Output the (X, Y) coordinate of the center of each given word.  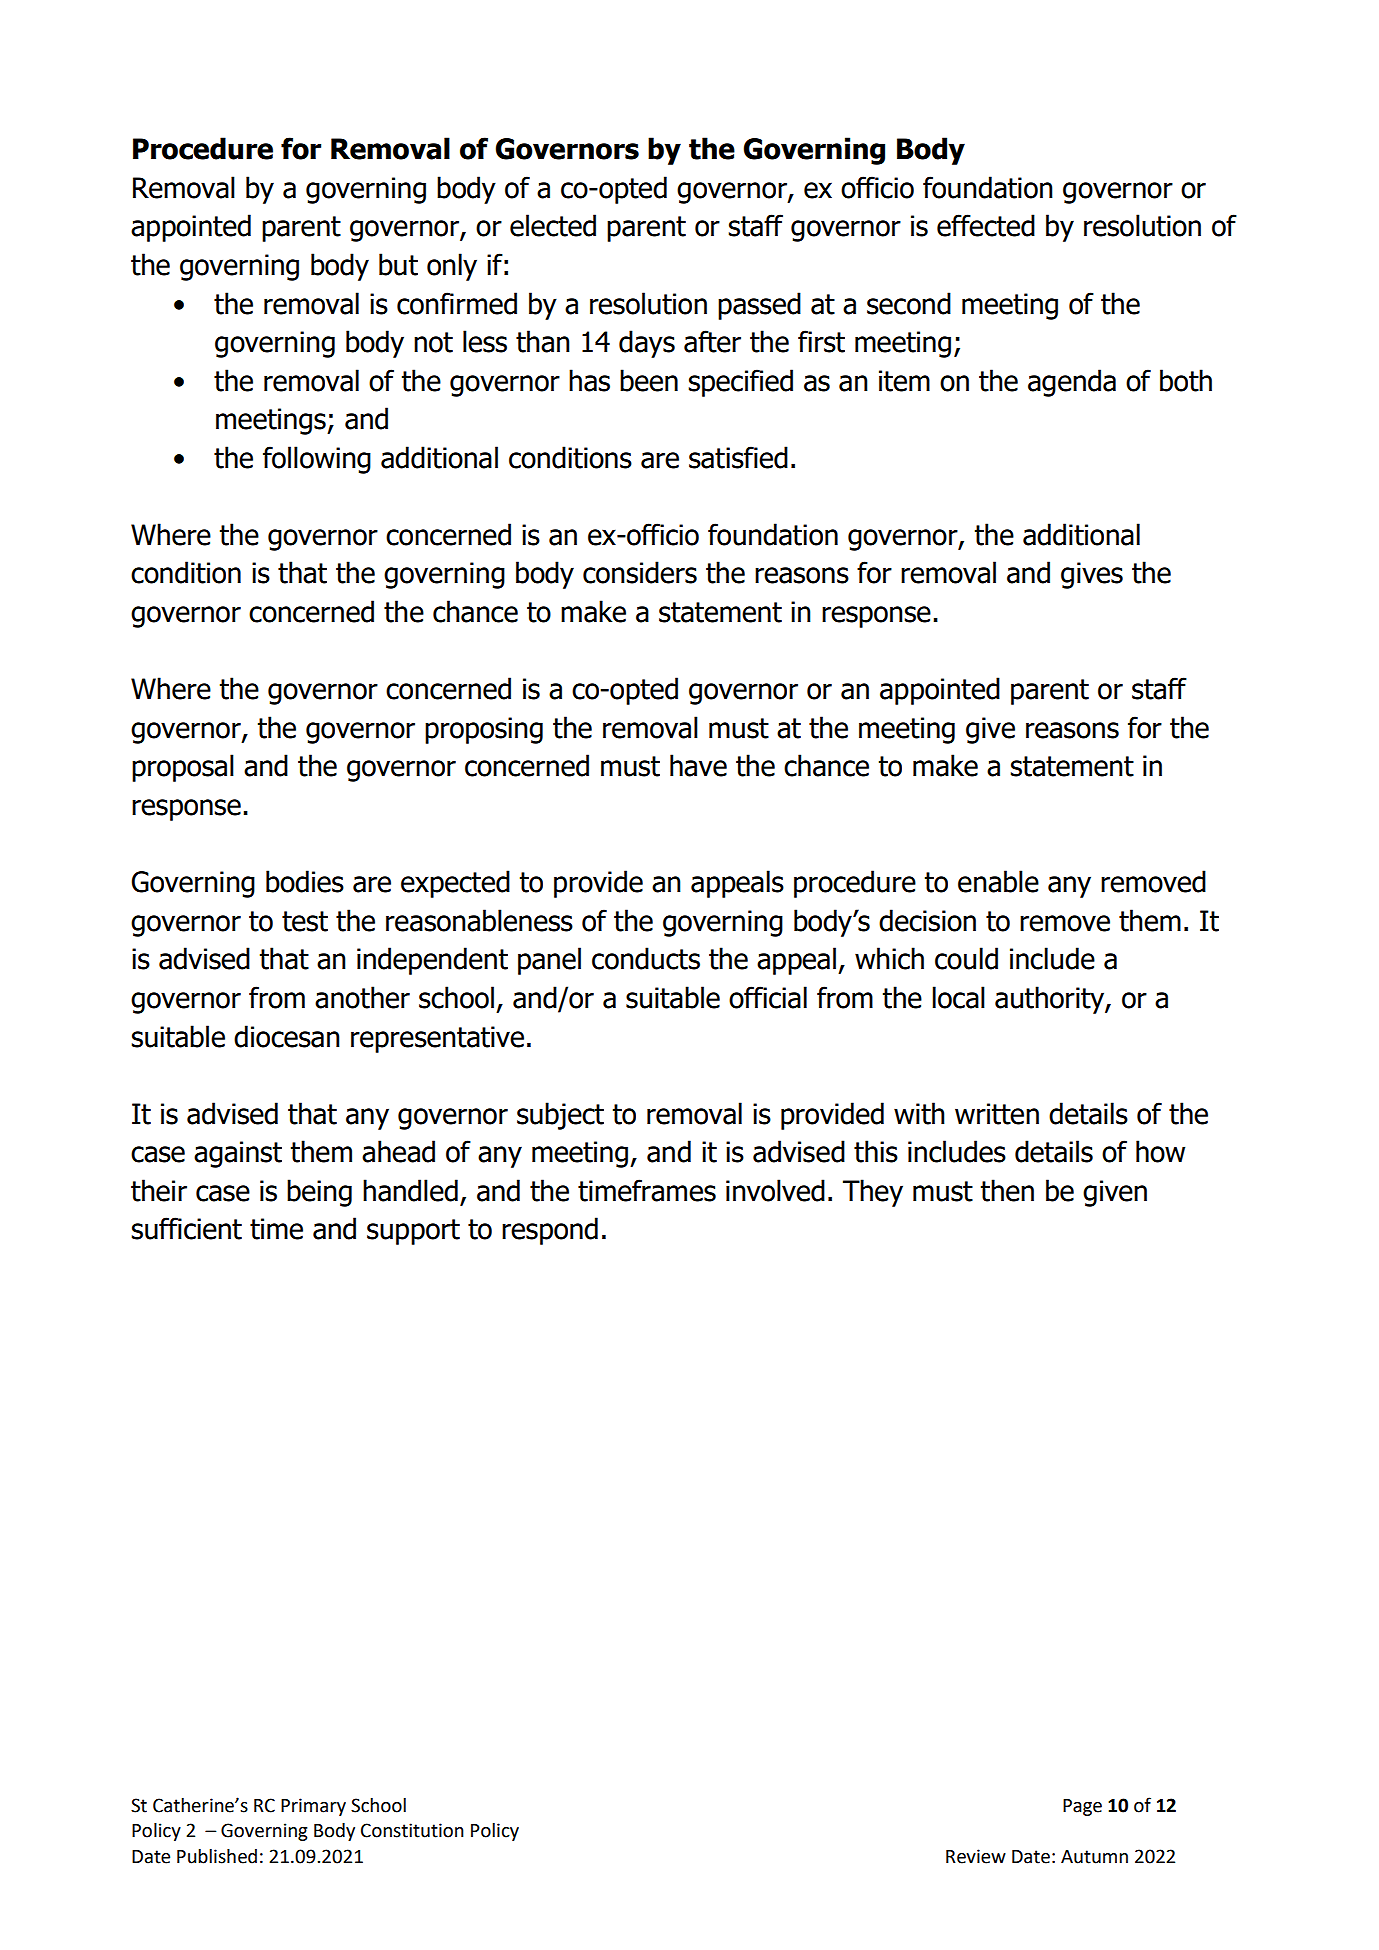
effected (986, 225)
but (398, 264)
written (997, 1114)
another (362, 997)
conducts (646, 958)
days (647, 344)
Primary (313, 1807)
